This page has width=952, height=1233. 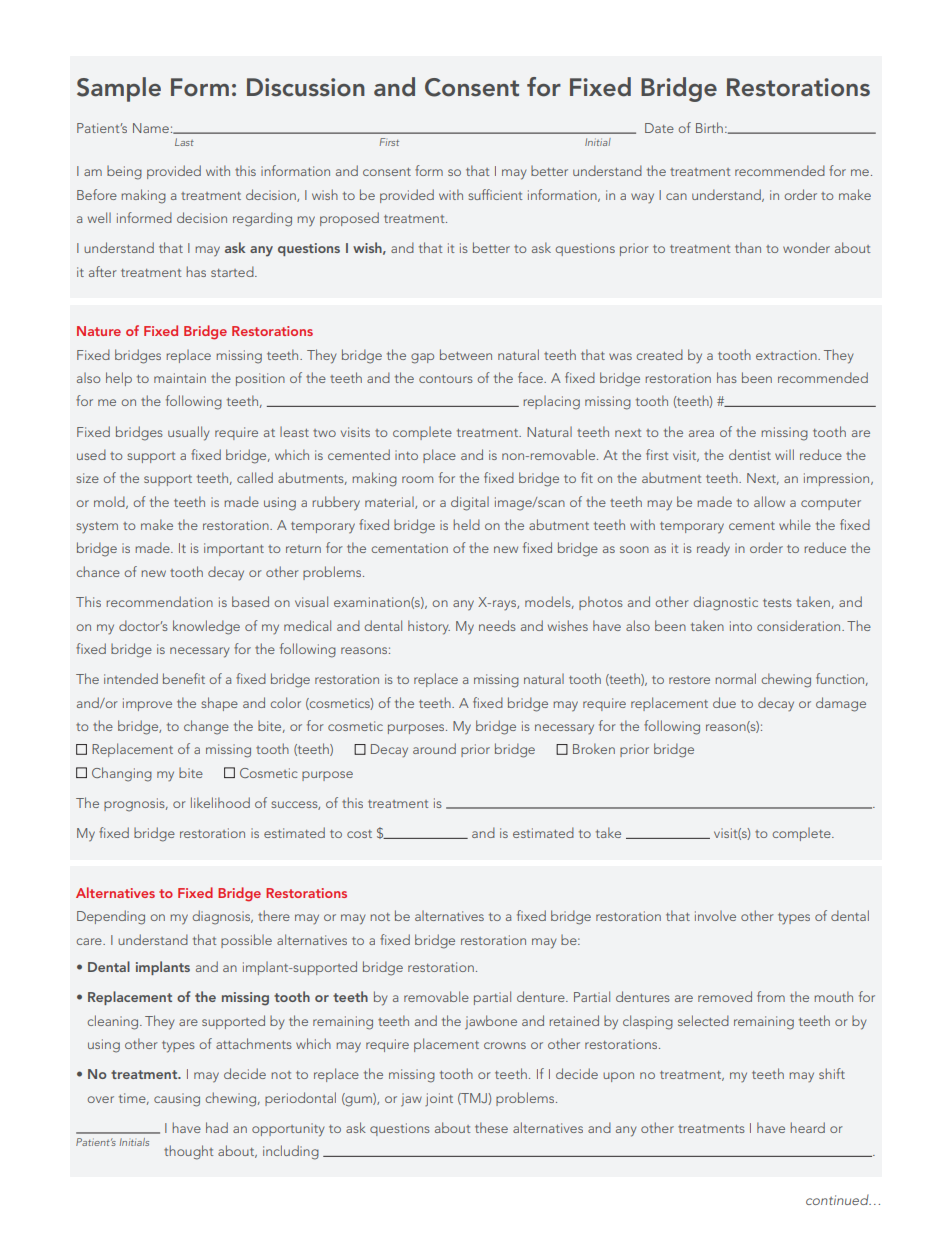 What do you see at coordinates (497, 625) in the page?
I see `needs` at bounding box center [497, 625].
